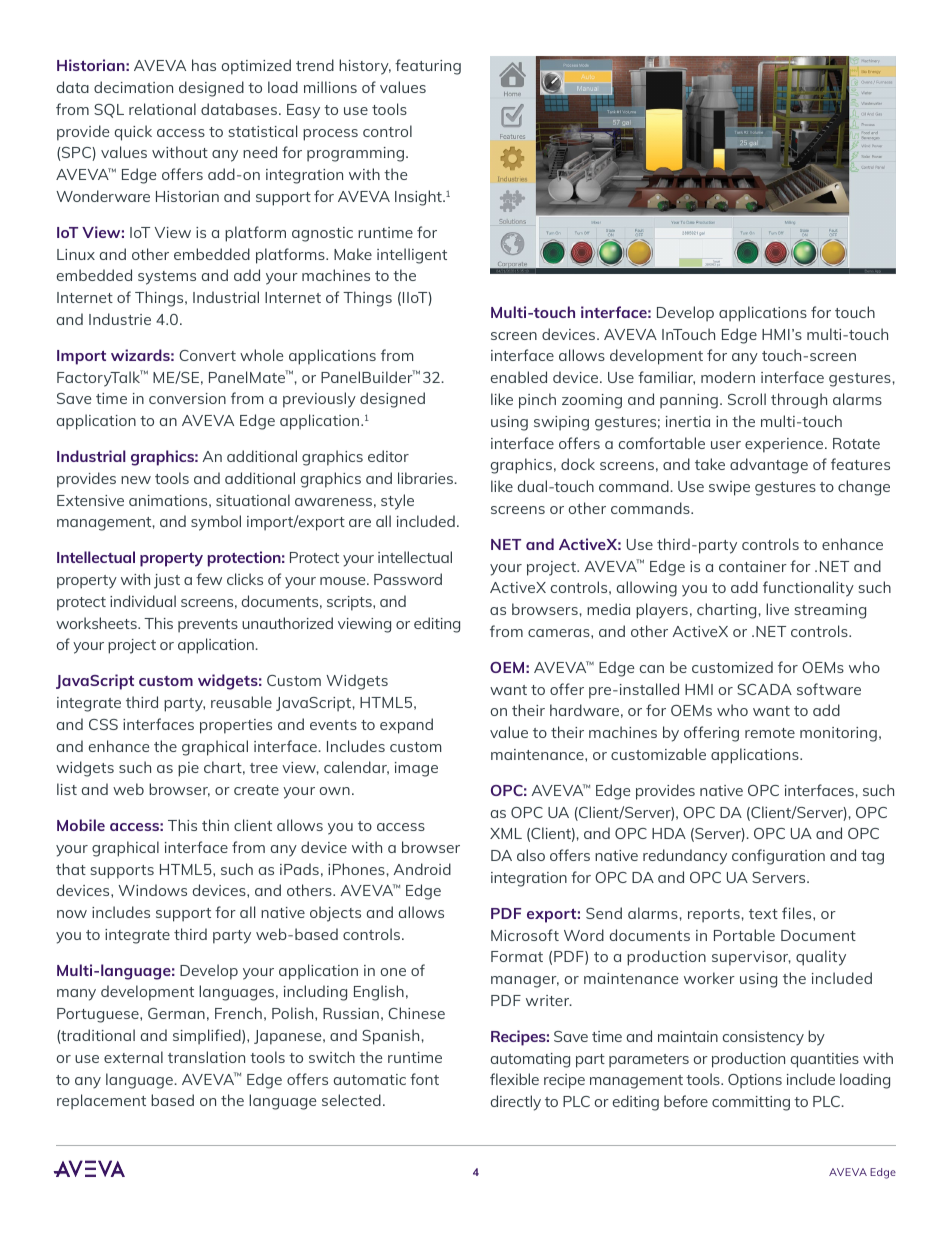  I want to click on featuring, so click(428, 67).
